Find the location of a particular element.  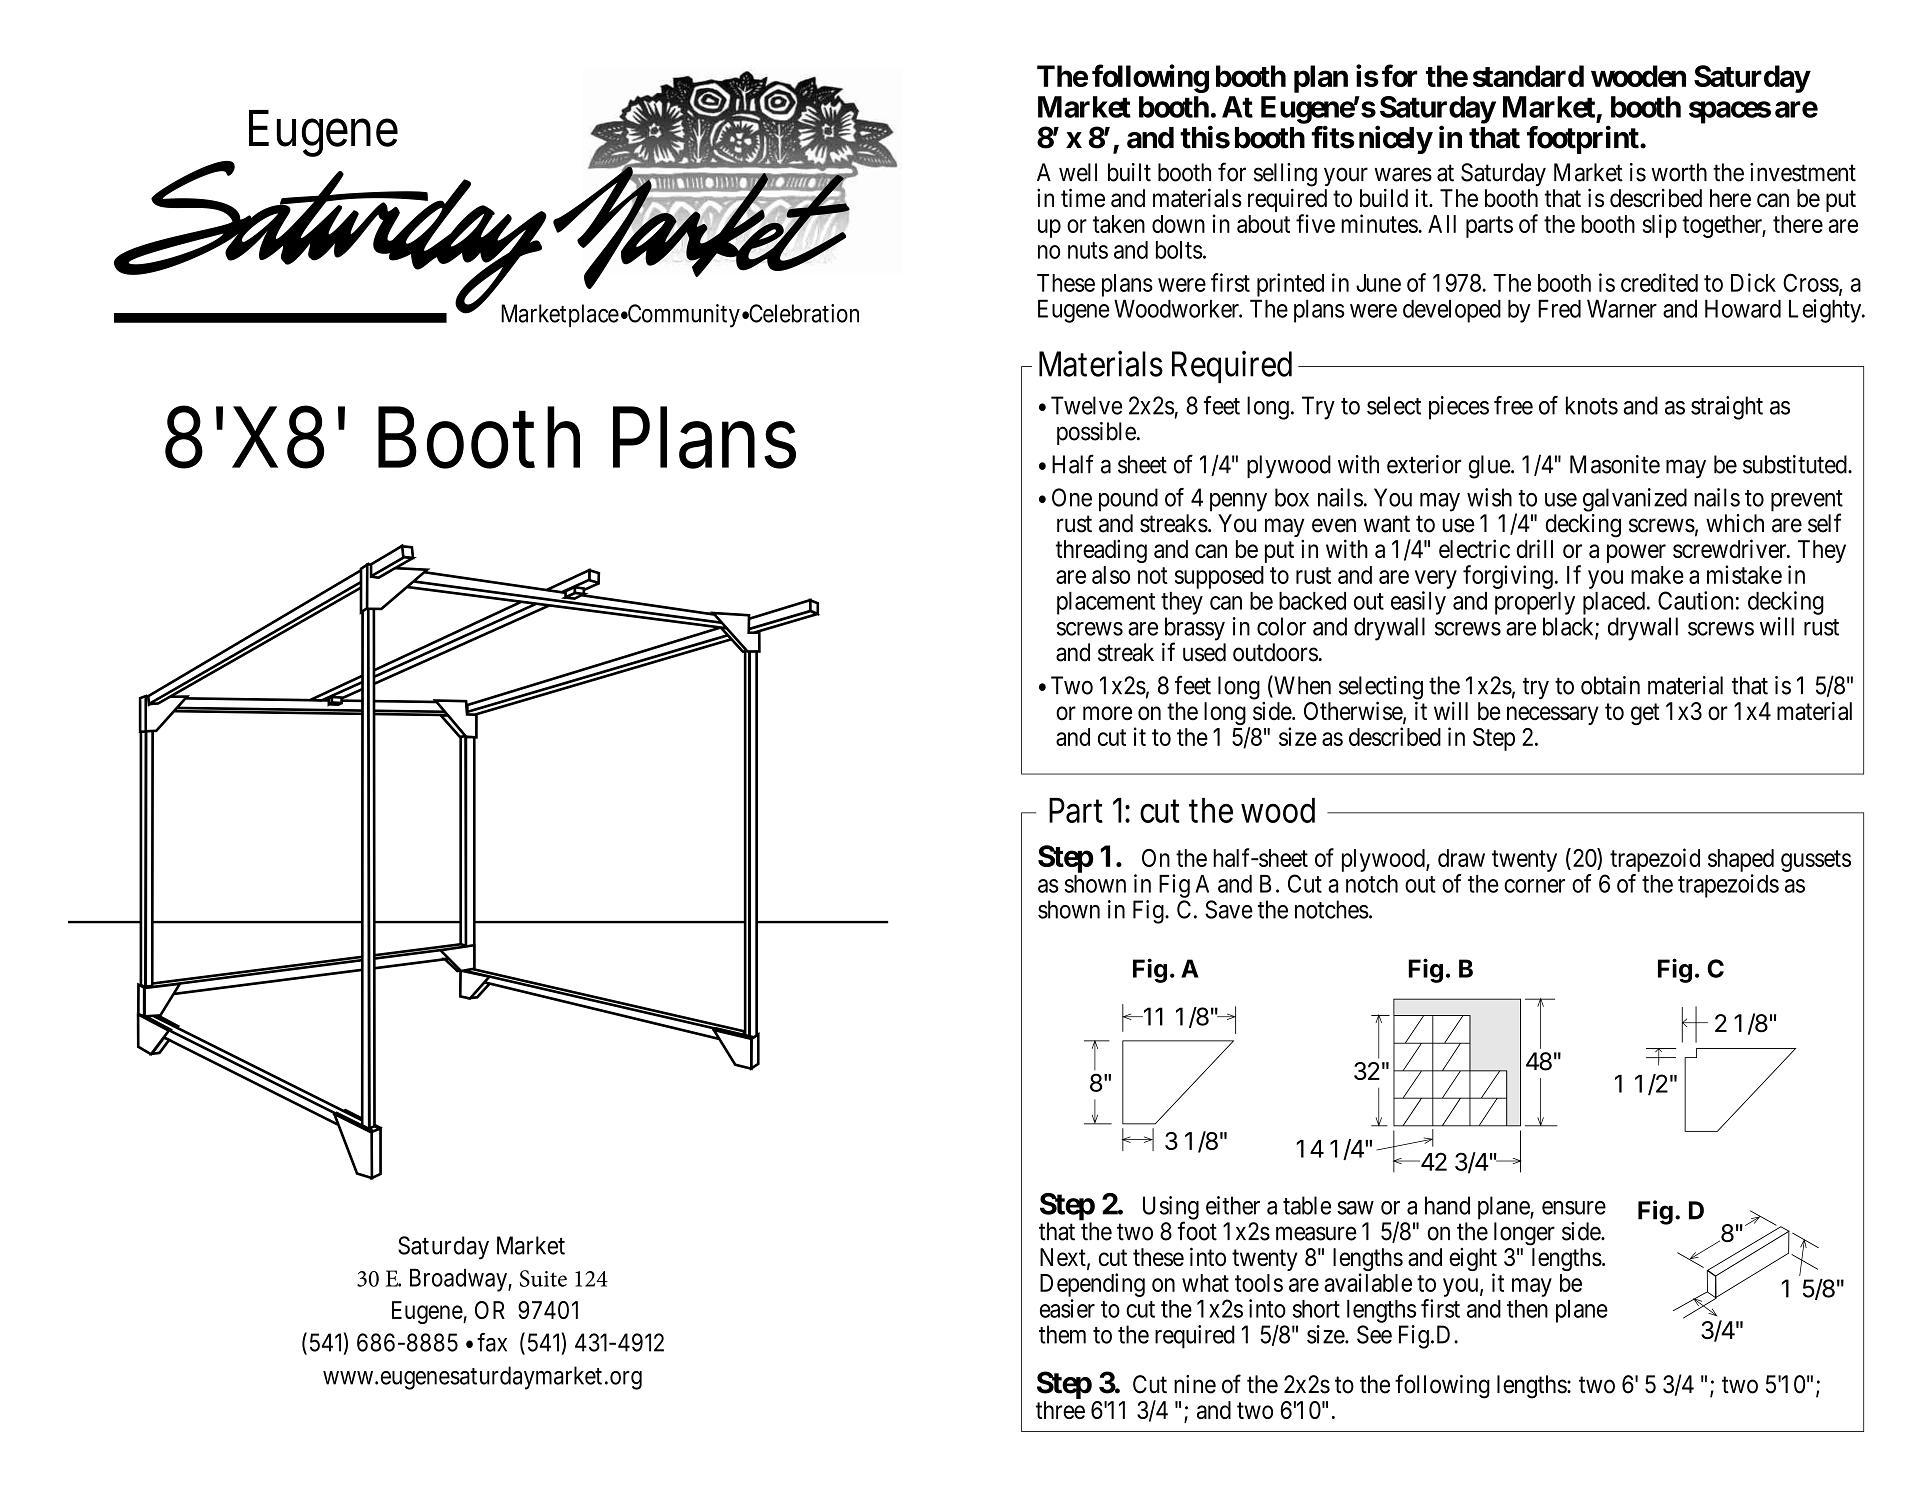

then is located at coordinates (1527, 1309).
